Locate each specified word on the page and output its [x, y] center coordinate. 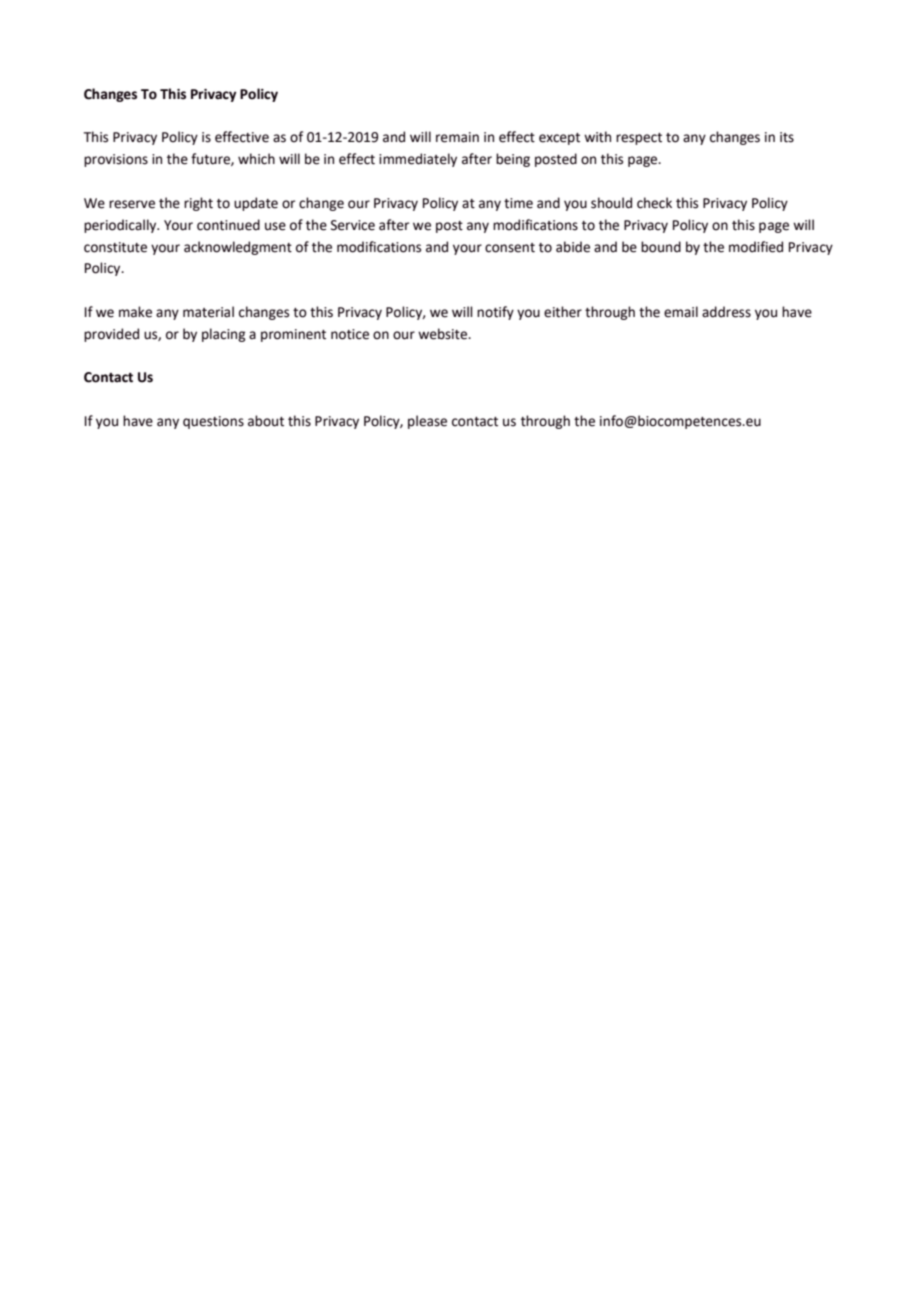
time [518, 203]
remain [457, 137]
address [726, 312]
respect [639, 139]
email [681, 312]
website [443, 334]
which [256, 159]
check [654, 203]
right [198, 204]
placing [223, 335]
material [208, 312]
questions [213, 422]
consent [510, 248]
